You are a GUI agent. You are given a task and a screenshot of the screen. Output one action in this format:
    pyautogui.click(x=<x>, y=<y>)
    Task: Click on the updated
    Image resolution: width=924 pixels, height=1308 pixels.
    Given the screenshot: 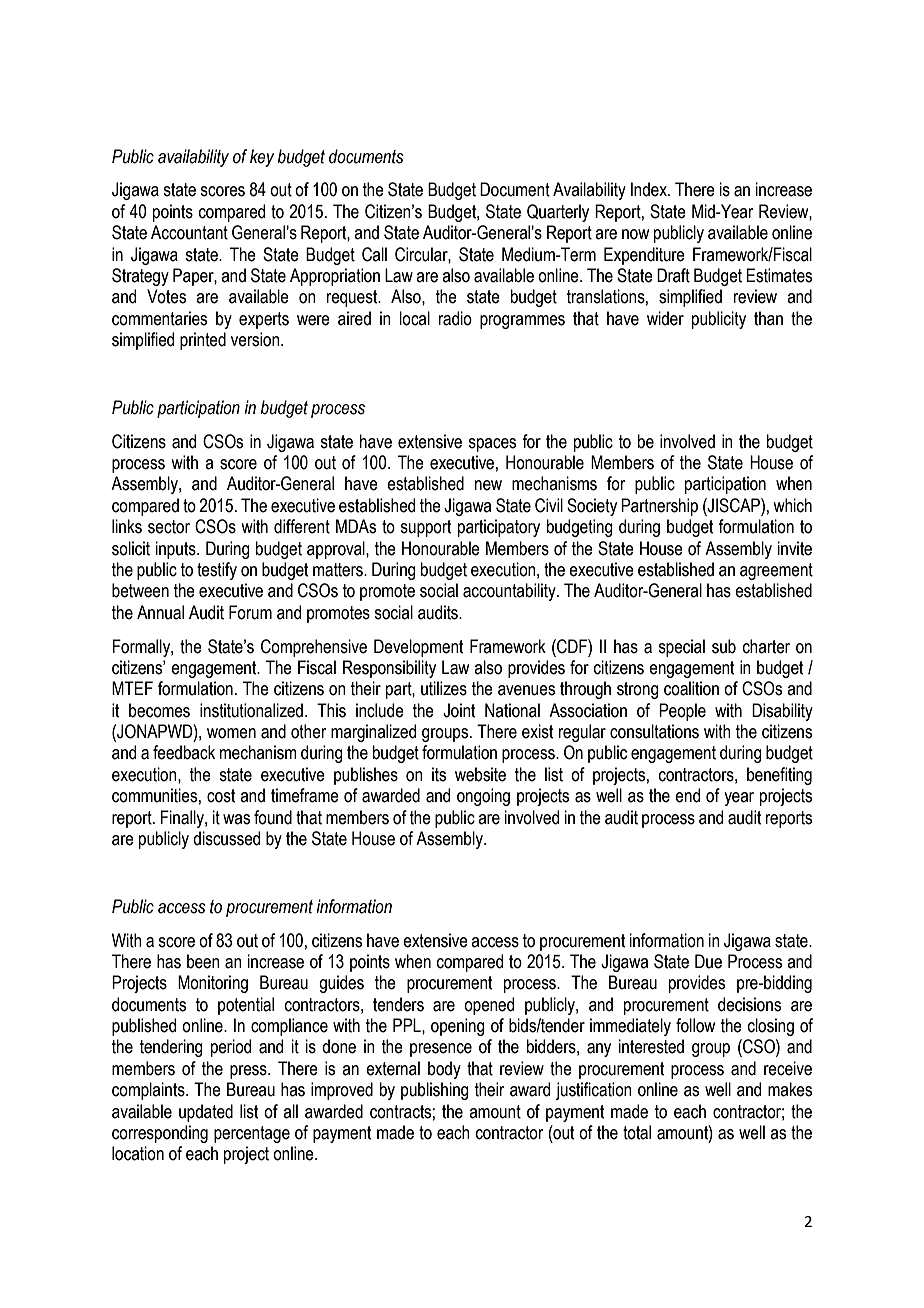 What is the action you would take?
    pyautogui.click(x=206, y=1113)
